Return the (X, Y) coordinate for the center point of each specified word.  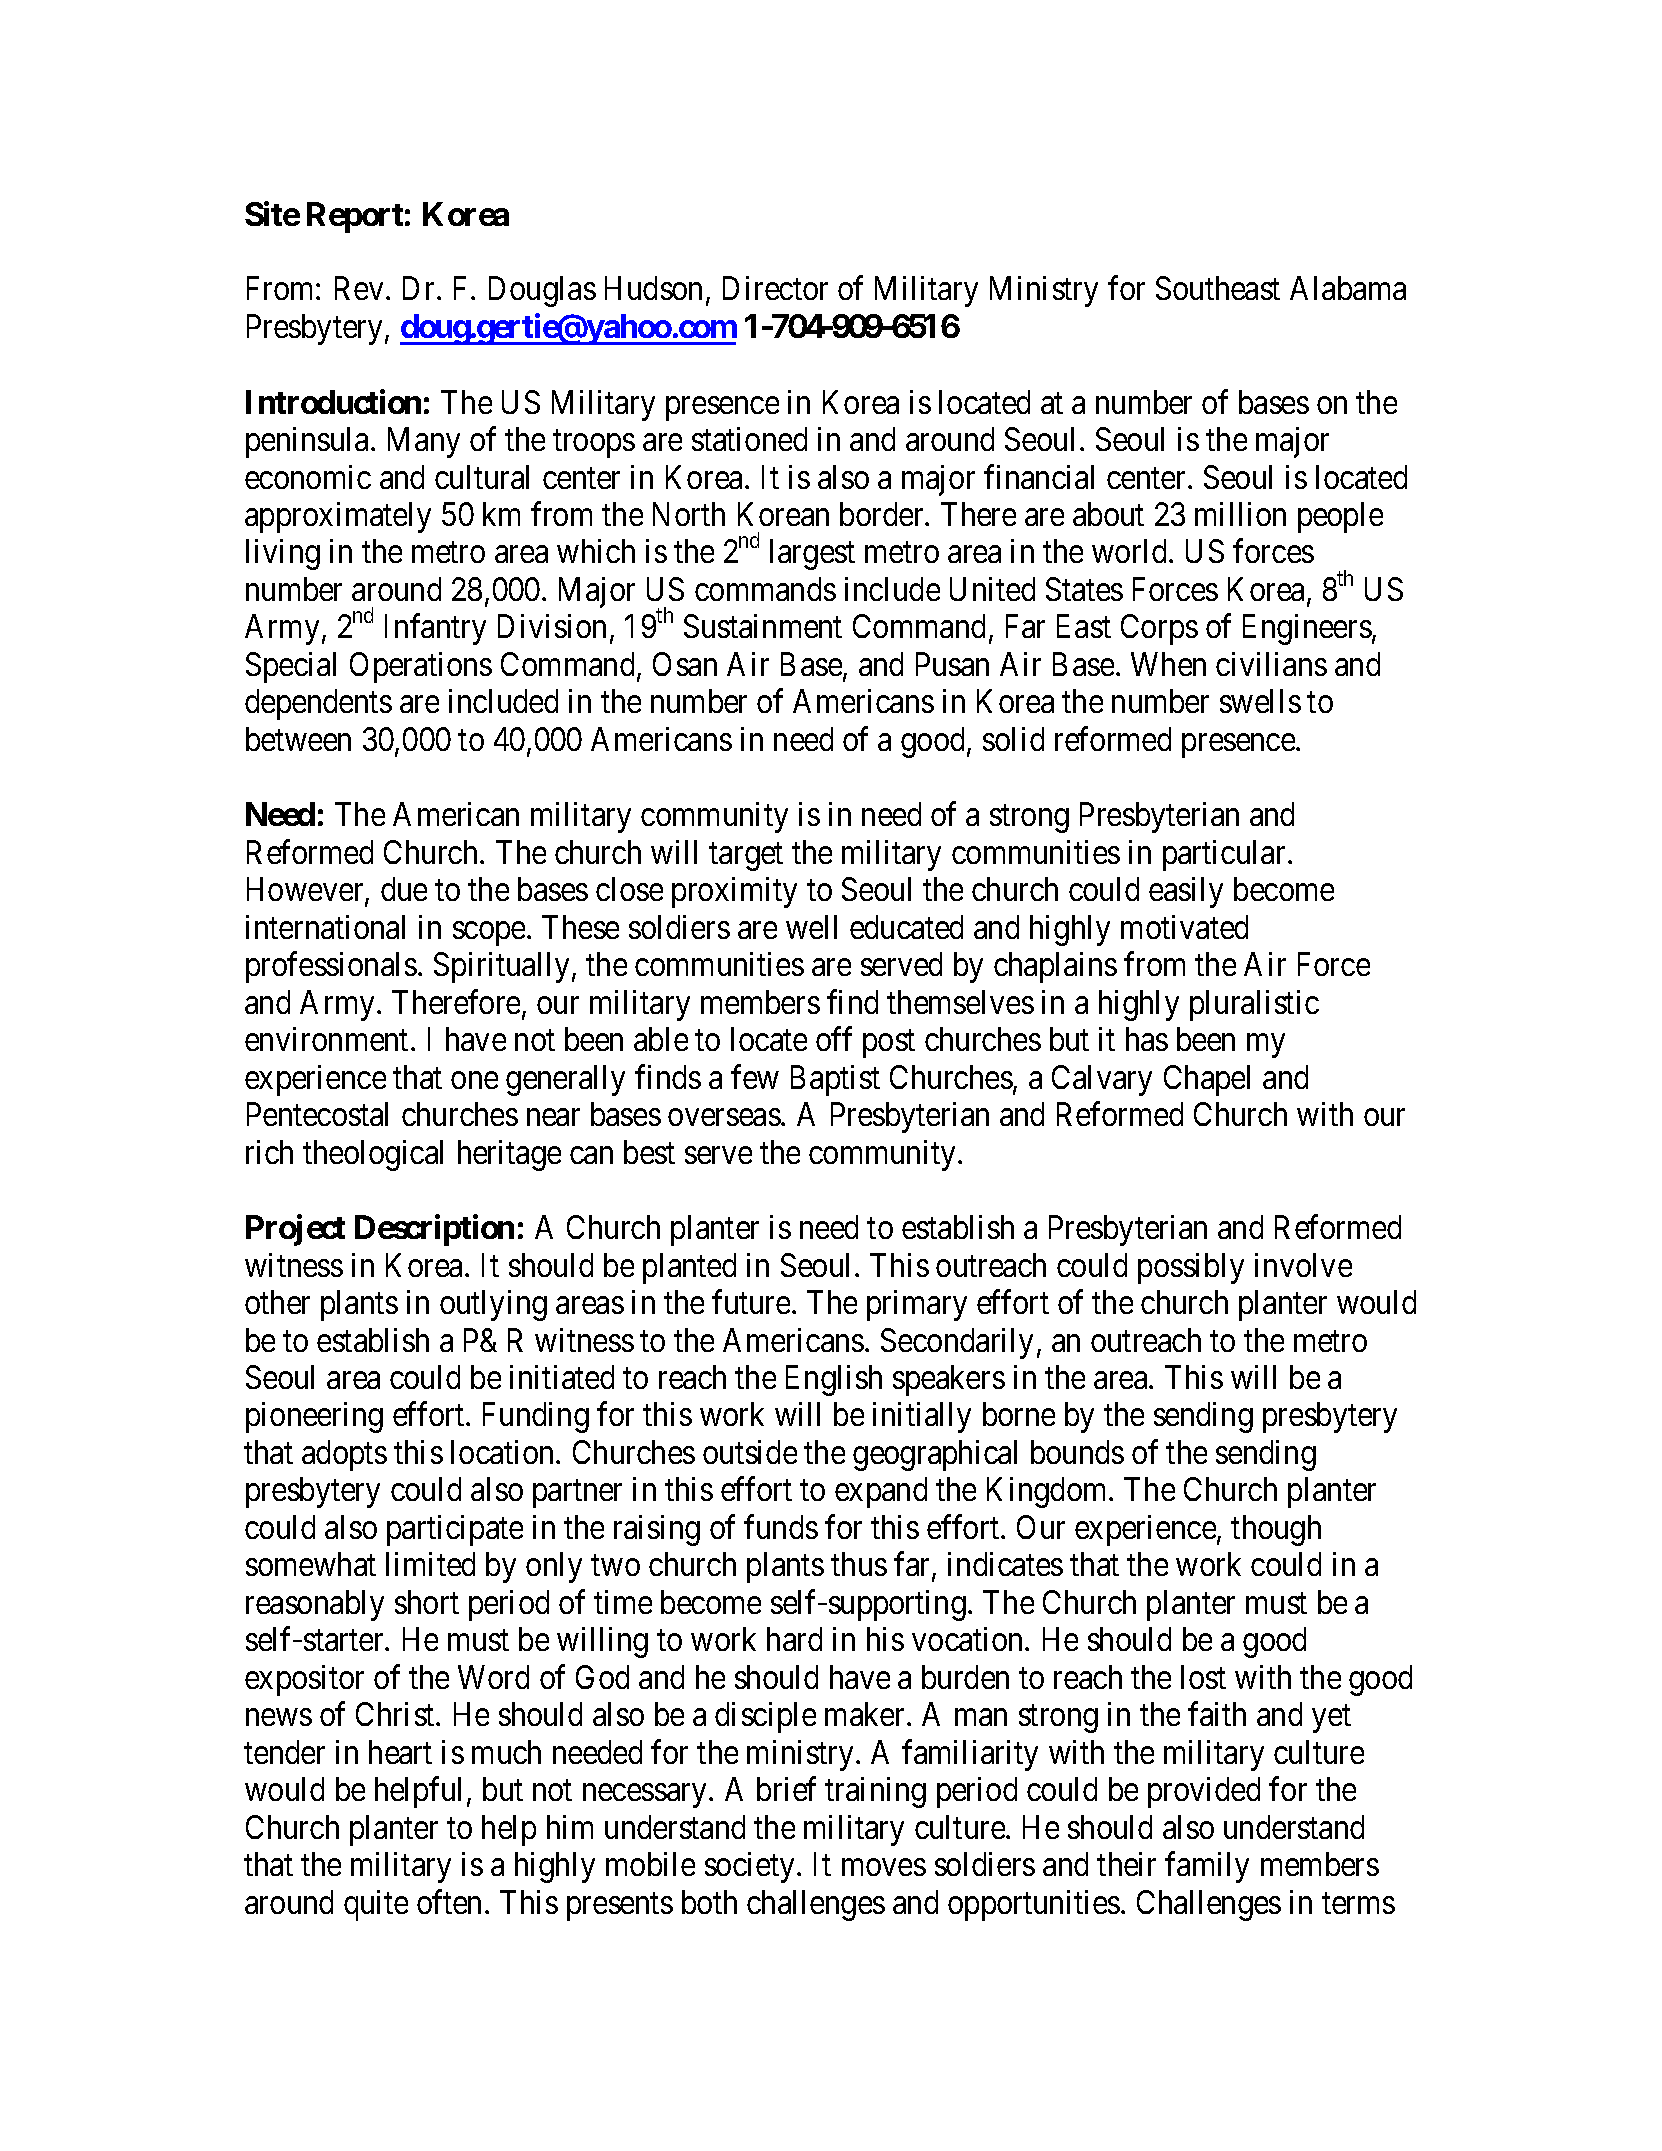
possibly (1191, 1268)
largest (812, 554)
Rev (359, 288)
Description (434, 1230)
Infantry (435, 629)
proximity (734, 892)
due (404, 889)
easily (1186, 892)
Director (775, 288)
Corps (1159, 629)
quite (376, 1905)
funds (781, 1527)
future (751, 1302)
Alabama (1348, 288)
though (1276, 1530)
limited (430, 1564)
